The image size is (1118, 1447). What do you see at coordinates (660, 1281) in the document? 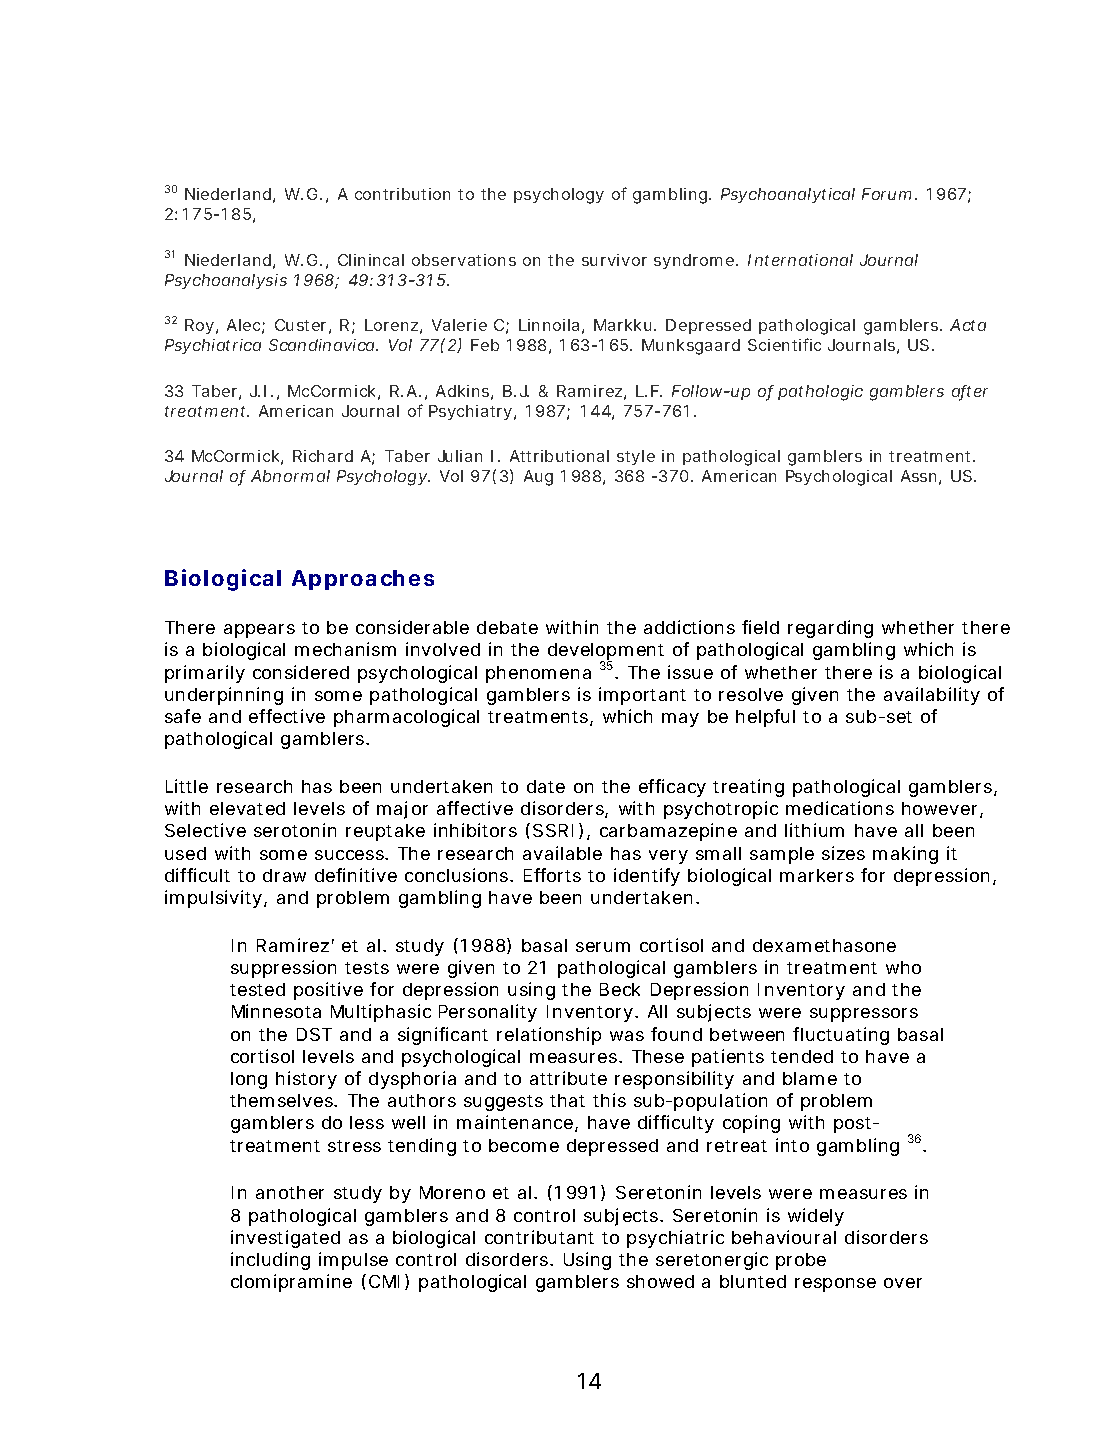
I see `showed` at bounding box center [660, 1281].
